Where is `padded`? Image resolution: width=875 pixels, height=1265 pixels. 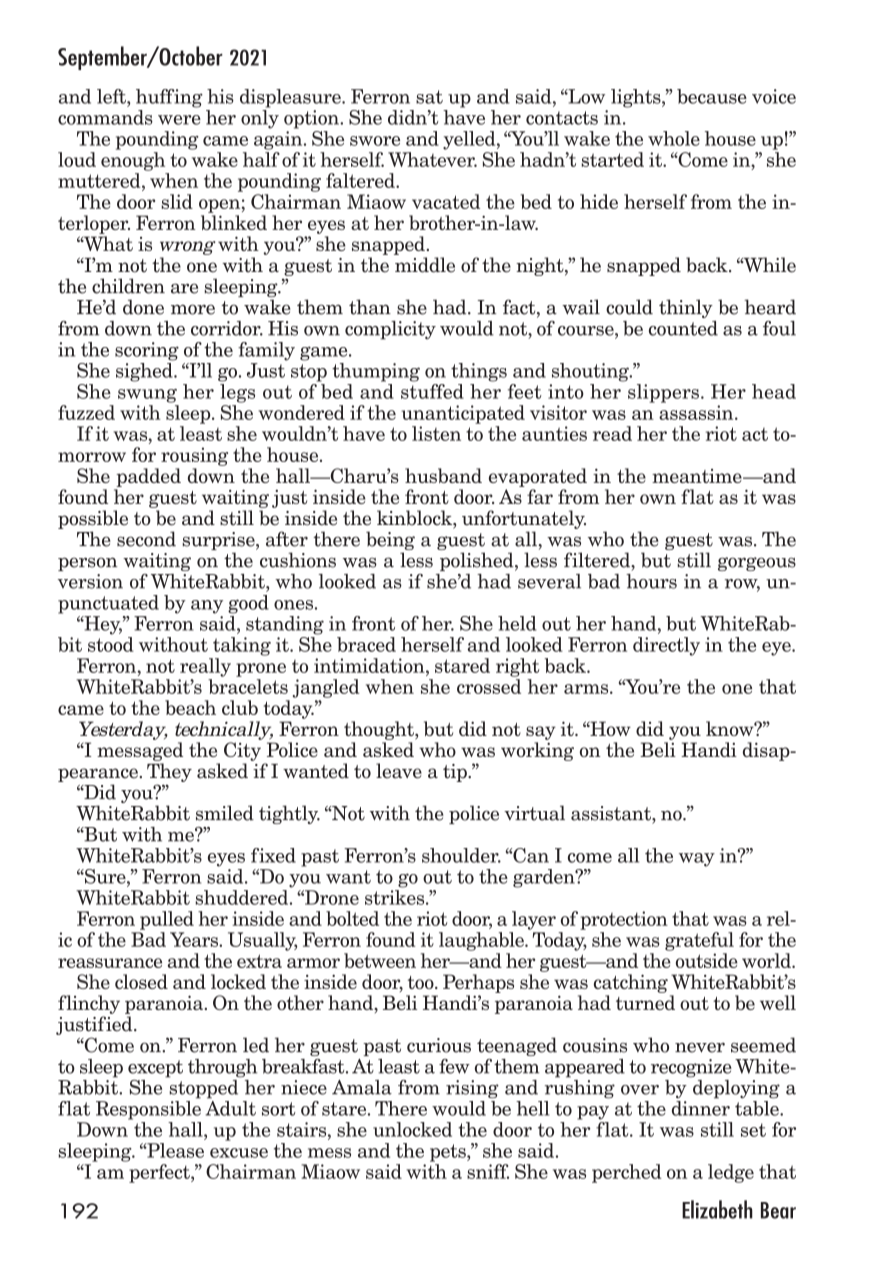
padded is located at coordinates (148, 477).
